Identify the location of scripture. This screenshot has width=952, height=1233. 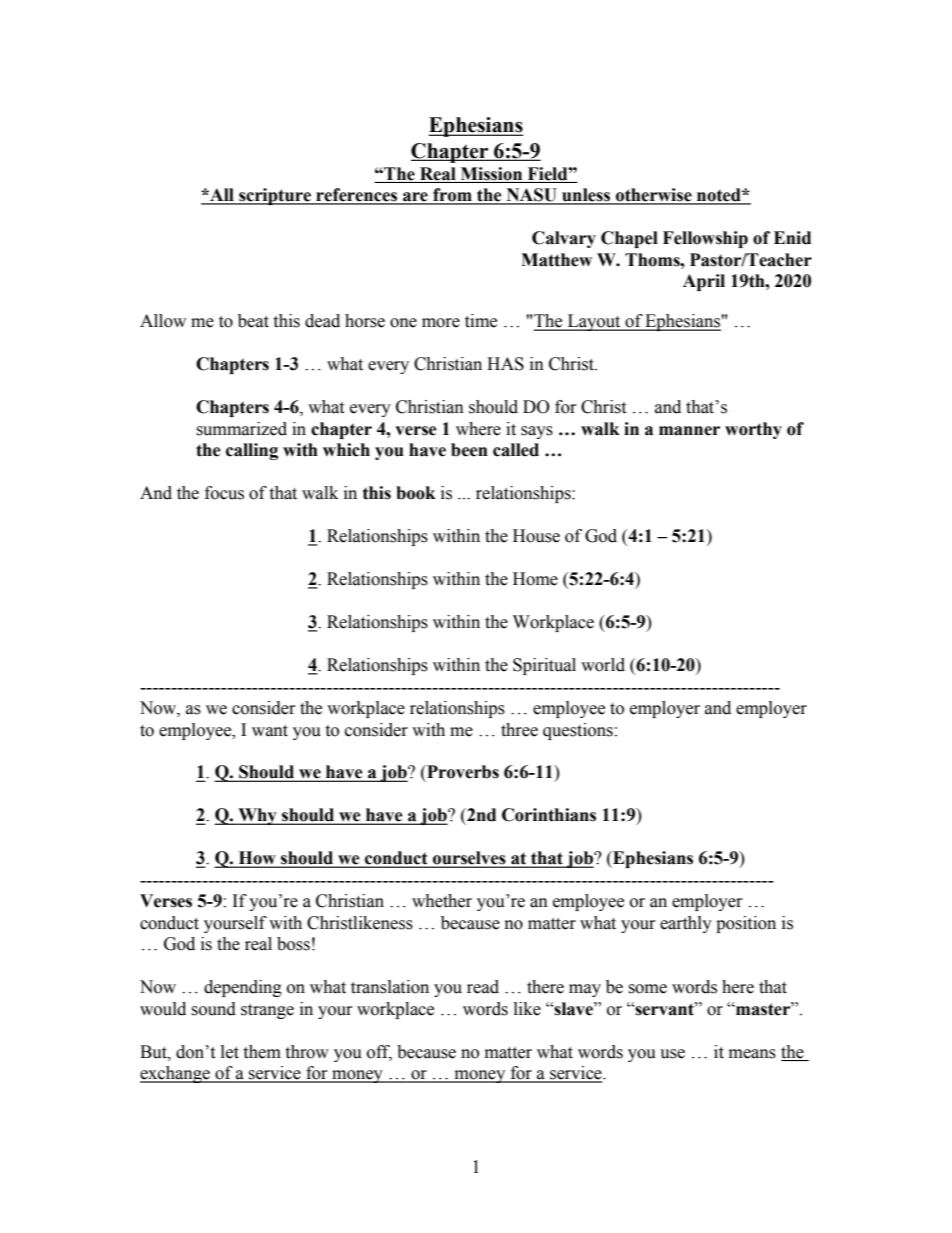
(275, 196).
